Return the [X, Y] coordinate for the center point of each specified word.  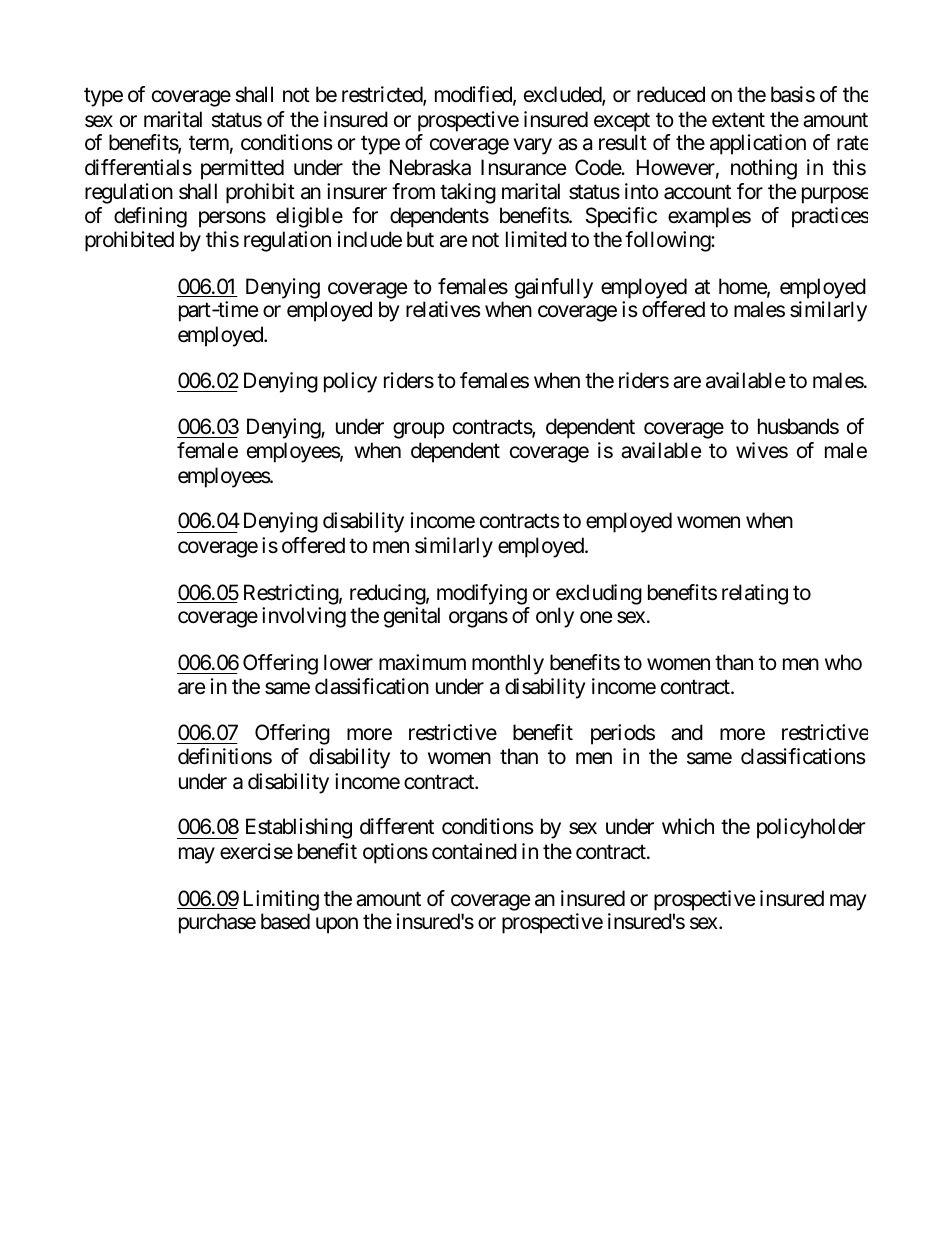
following [668, 241]
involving [304, 617]
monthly [508, 664]
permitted [242, 169]
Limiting [281, 900]
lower [348, 662]
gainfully [554, 288]
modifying [482, 594]
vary [533, 146]
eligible [309, 217]
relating [755, 594]
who [843, 662]
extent [738, 120]
